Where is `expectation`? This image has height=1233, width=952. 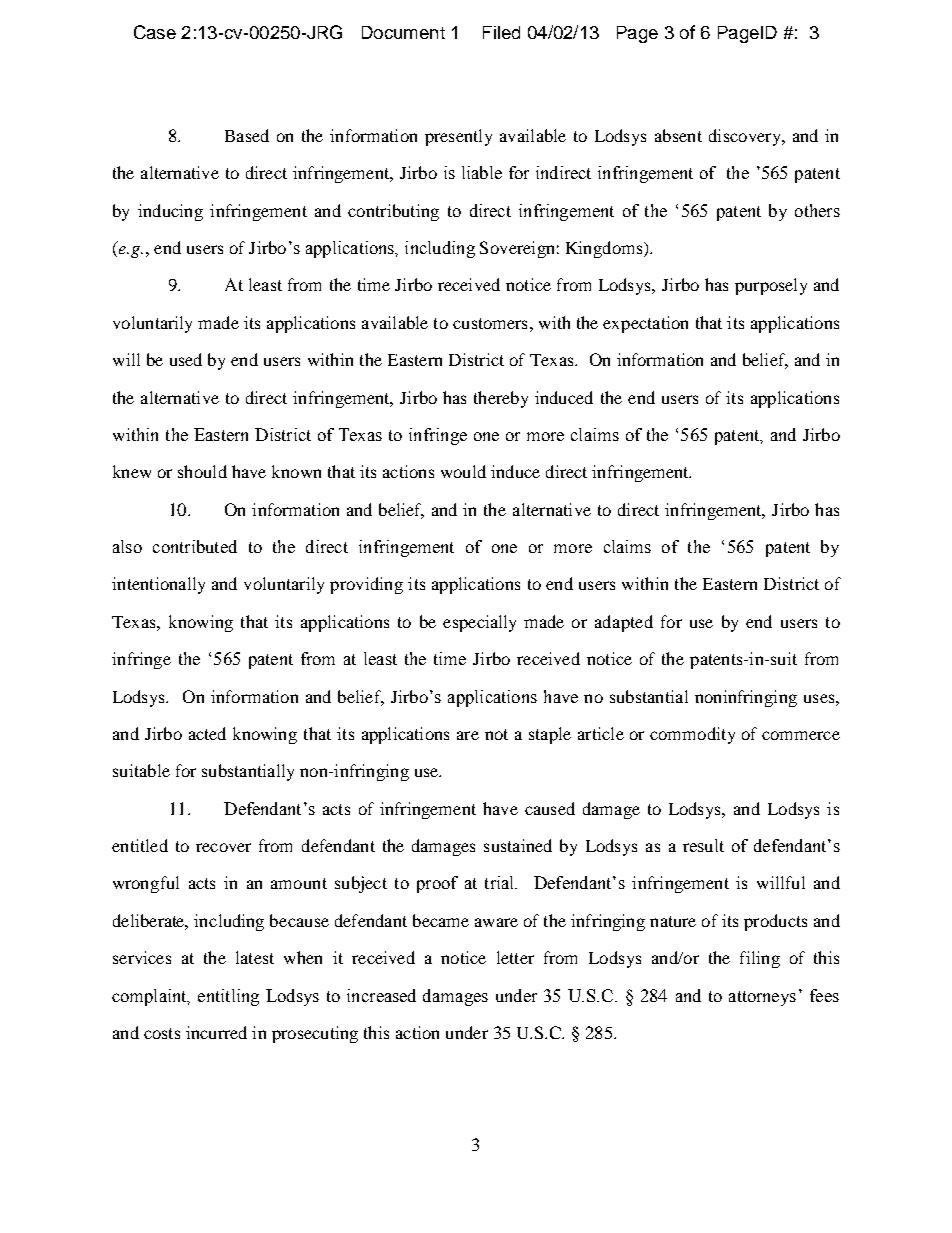 expectation is located at coordinates (645, 324).
